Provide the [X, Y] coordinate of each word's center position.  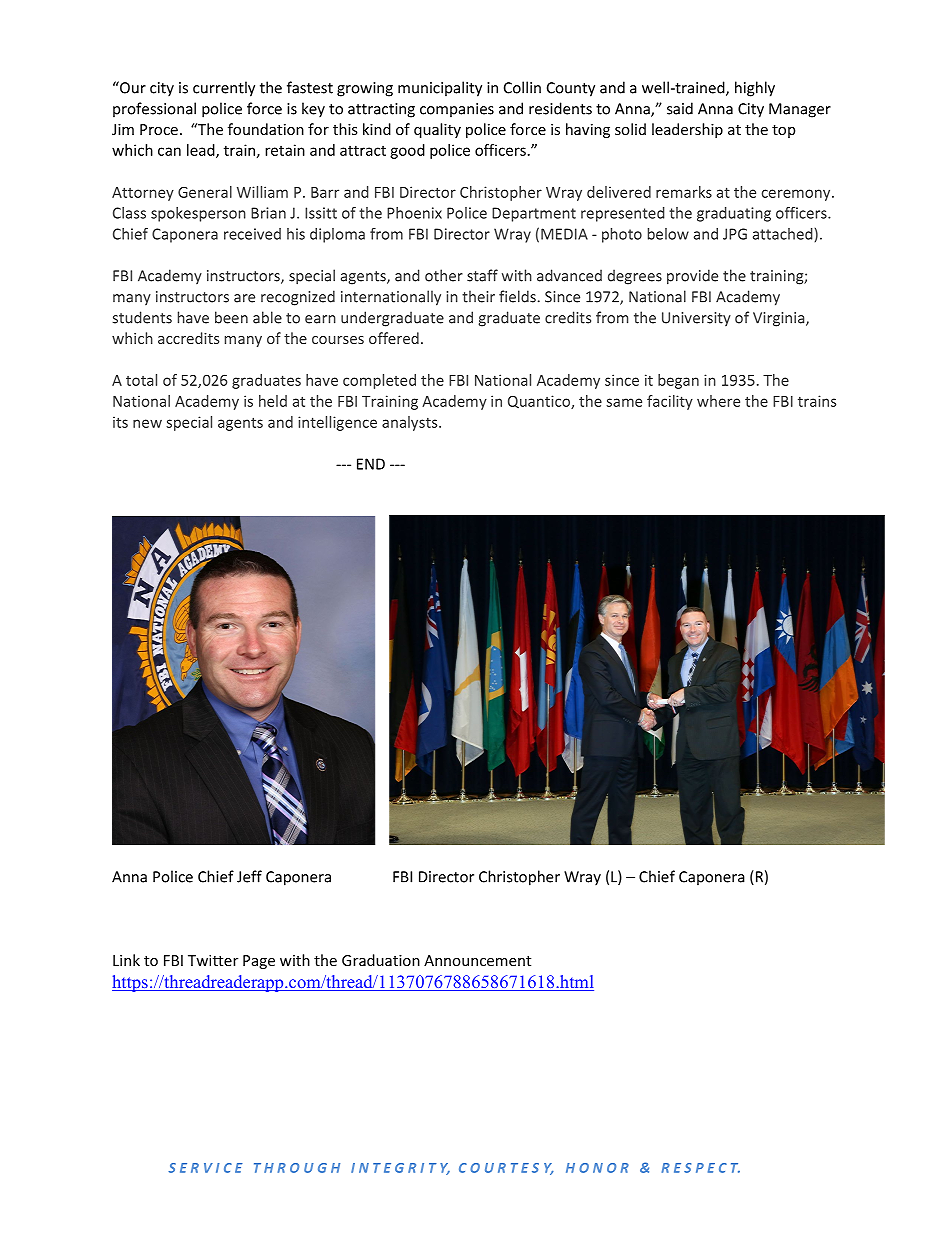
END [371, 464]
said [680, 108]
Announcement [477, 960]
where [718, 401]
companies [457, 110]
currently [224, 89]
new [147, 423]
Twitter [213, 960]
